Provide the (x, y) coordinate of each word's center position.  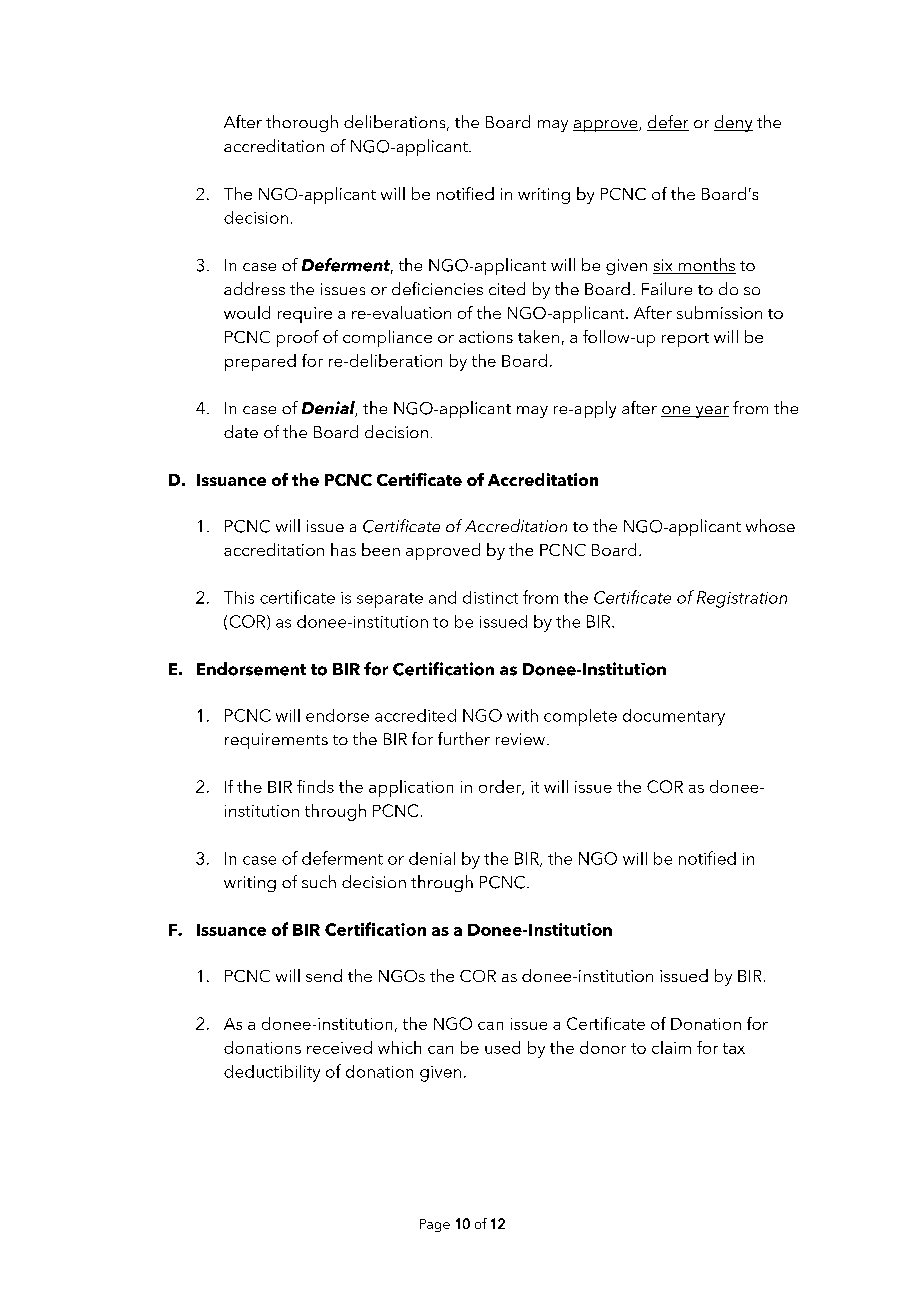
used (502, 1047)
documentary (674, 717)
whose (770, 525)
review (520, 739)
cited (507, 288)
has (343, 549)
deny (733, 123)
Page (435, 1225)
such (319, 881)
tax (734, 1048)
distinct (490, 597)
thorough (302, 123)
